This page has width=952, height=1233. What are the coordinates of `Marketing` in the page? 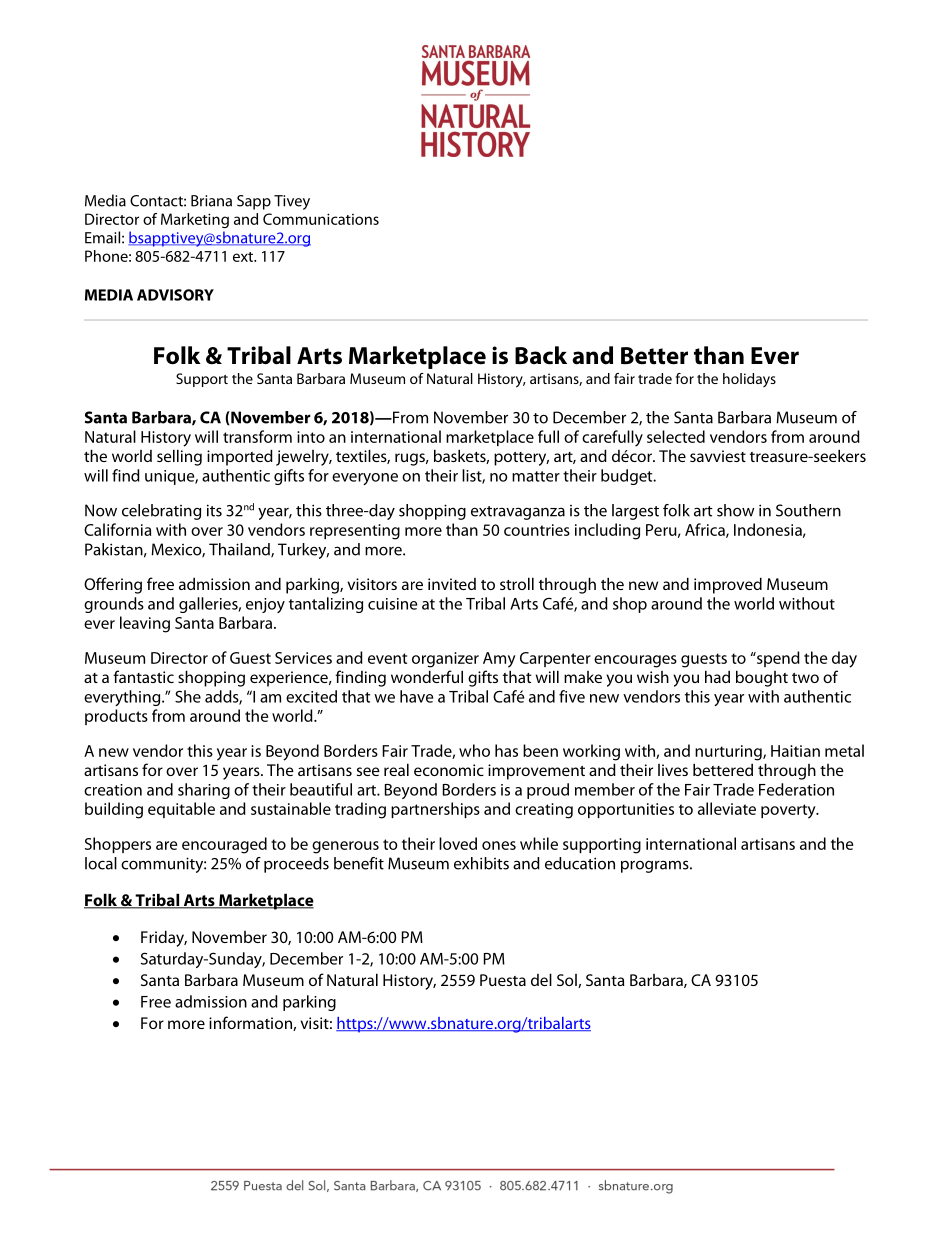 It's located at (195, 220).
